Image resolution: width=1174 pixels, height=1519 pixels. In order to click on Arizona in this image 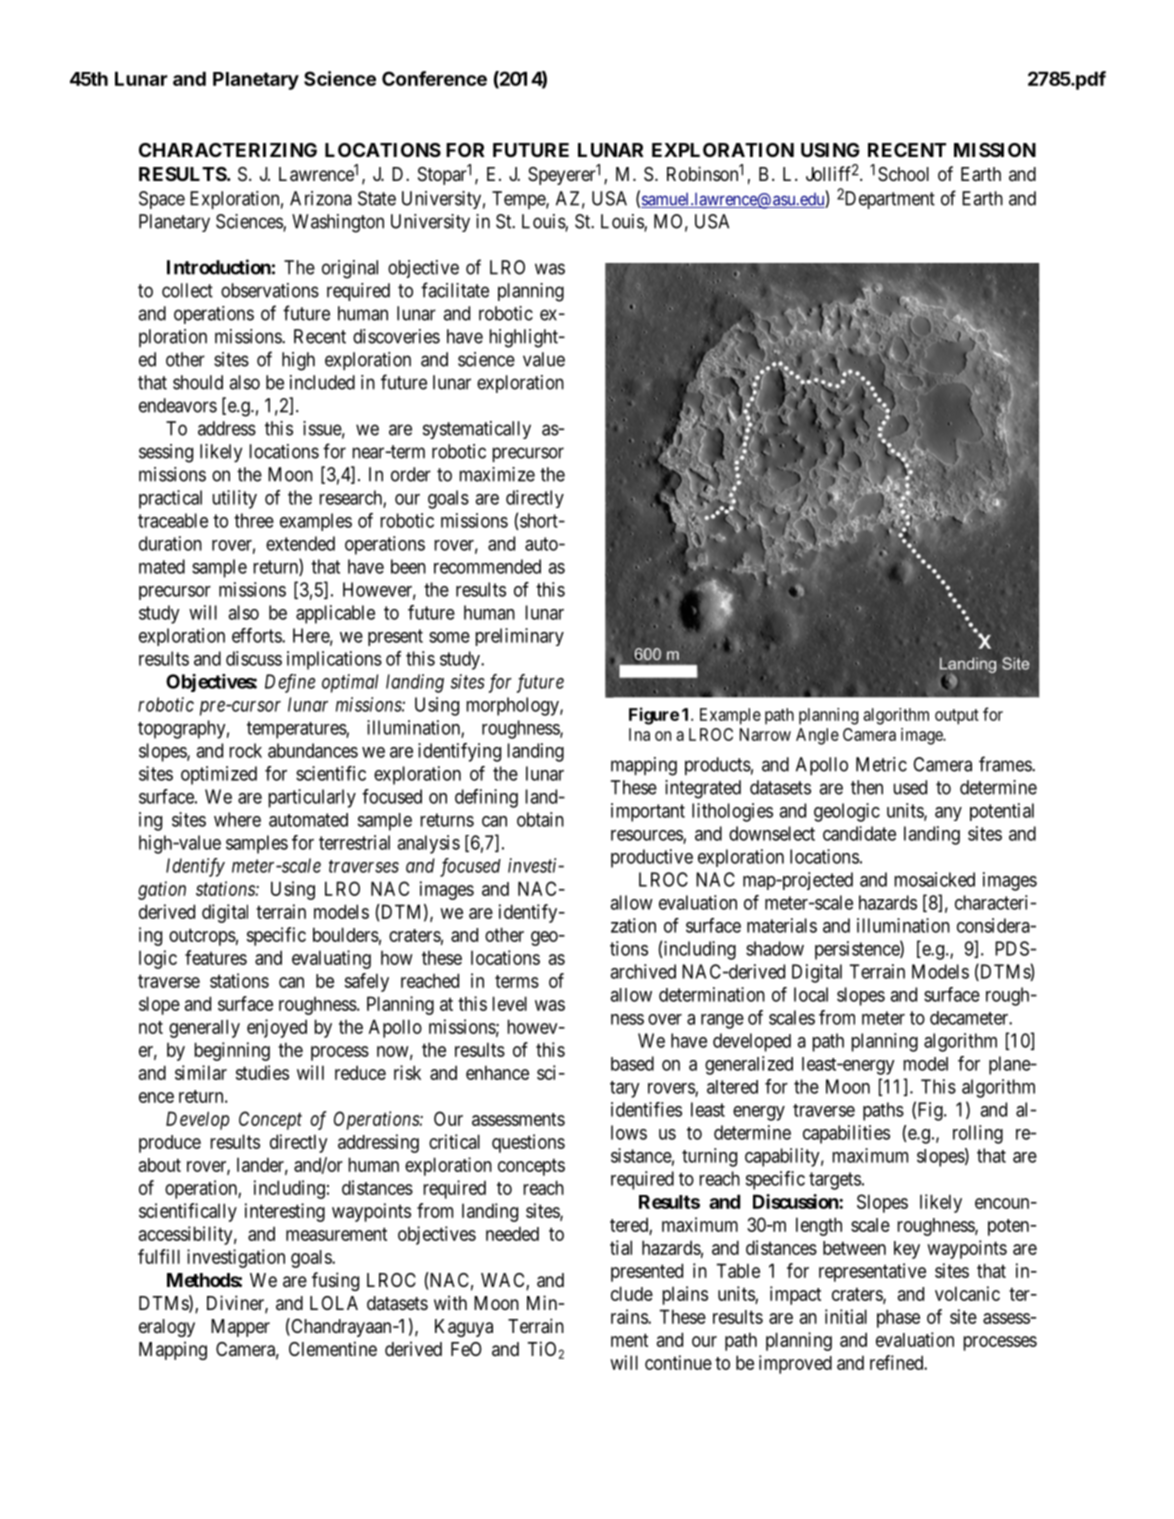, I will do `click(321, 198)`.
